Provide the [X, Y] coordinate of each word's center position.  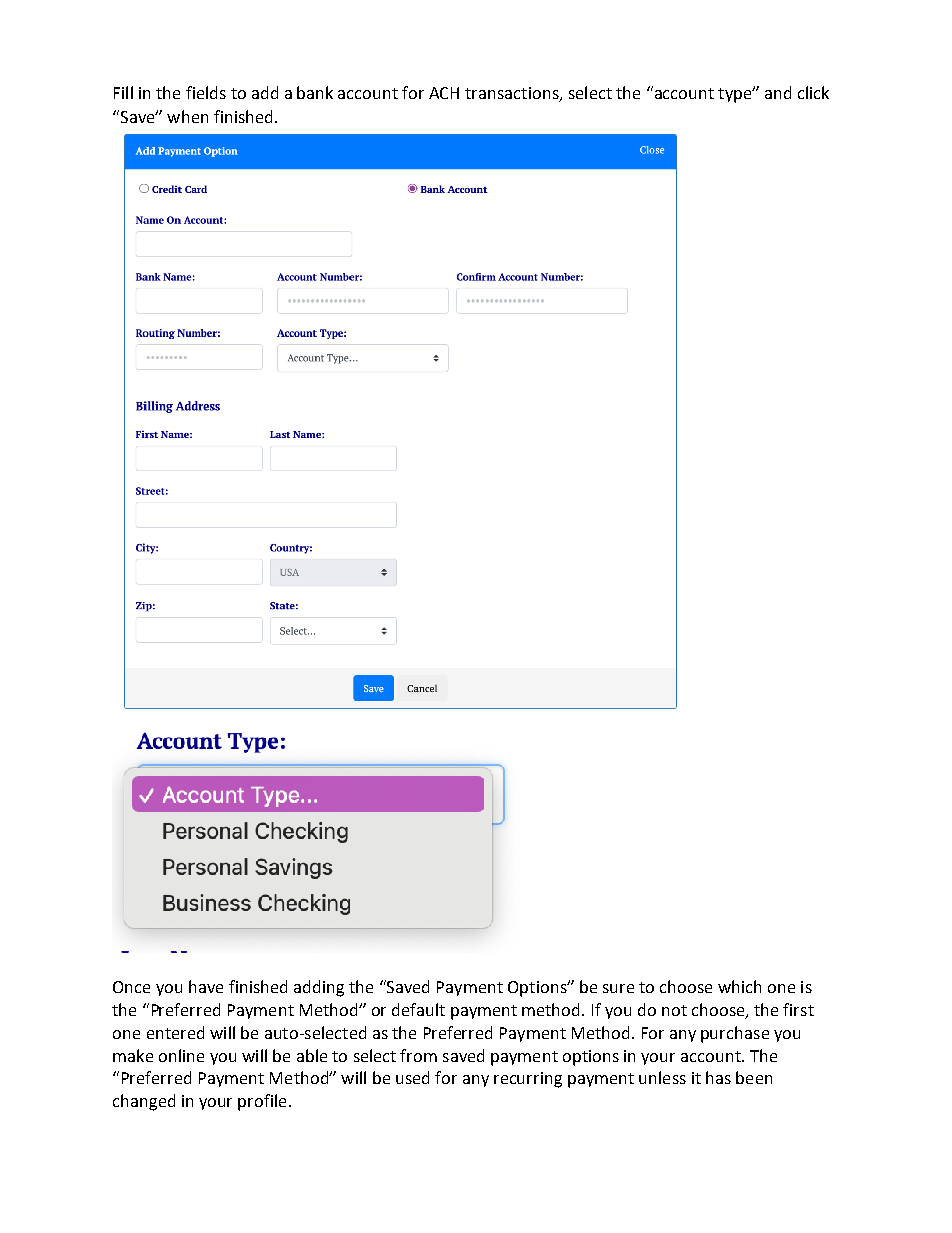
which [739, 986]
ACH [444, 93]
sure [618, 988]
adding [319, 988]
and [778, 92]
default [418, 1009]
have [206, 986]
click [813, 92]
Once [131, 987]
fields [206, 92]
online [181, 1055]
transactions [513, 94]
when [187, 116]
